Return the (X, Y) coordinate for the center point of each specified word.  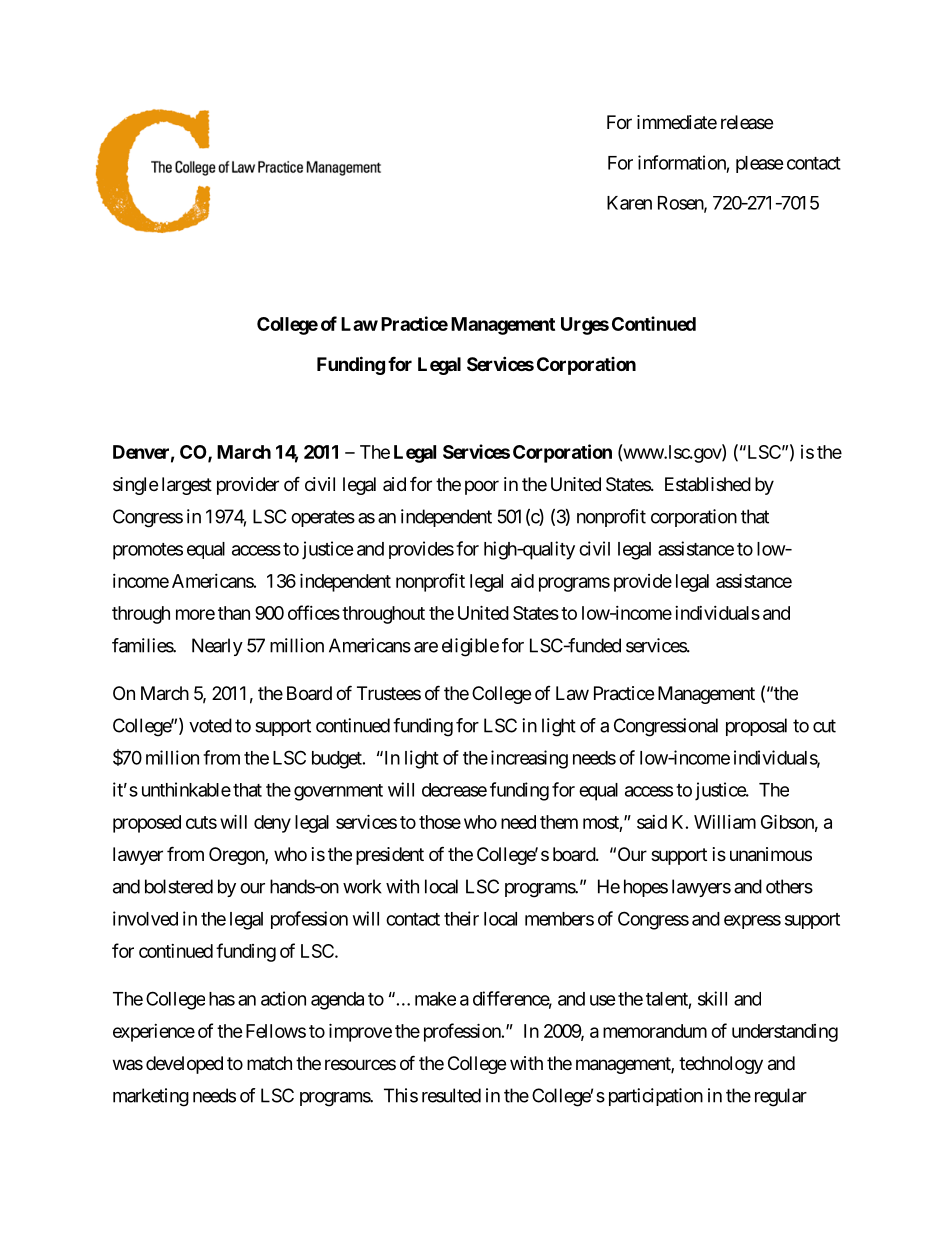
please (760, 164)
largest (187, 486)
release (747, 122)
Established (708, 484)
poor (482, 487)
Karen (629, 203)
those (440, 822)
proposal (756, 727)
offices (314, 612)
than (234, 613)
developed (184, 1065)
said (652, 822)
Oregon (237, 856)
